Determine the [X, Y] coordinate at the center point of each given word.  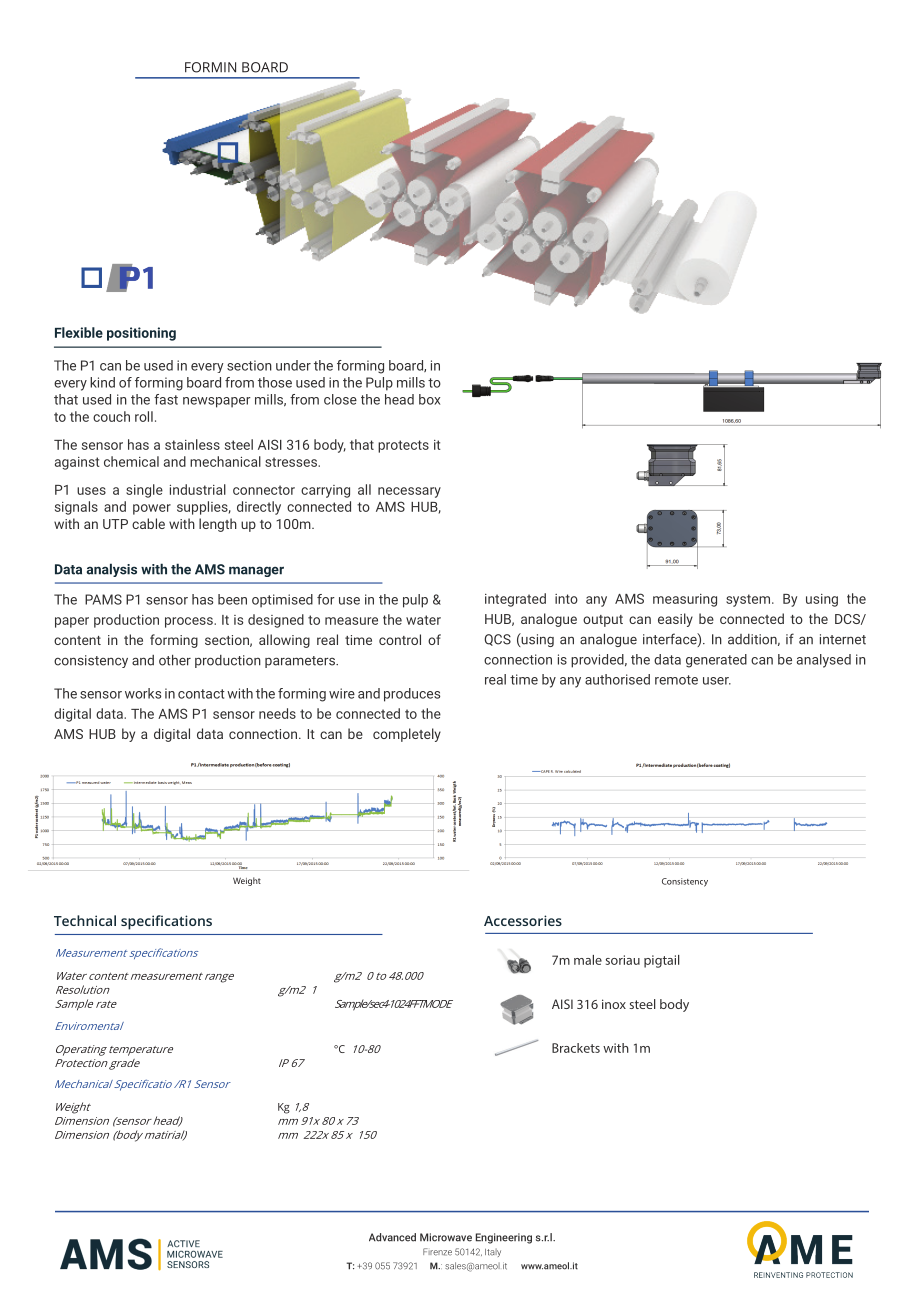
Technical [85, 920]
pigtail [662, 961]
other [175, 660]
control [400, 639]
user [717, 681]
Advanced [392, 1237]
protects [403, 446]
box [429, 399]
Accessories [523, 920]
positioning [141, 334]
